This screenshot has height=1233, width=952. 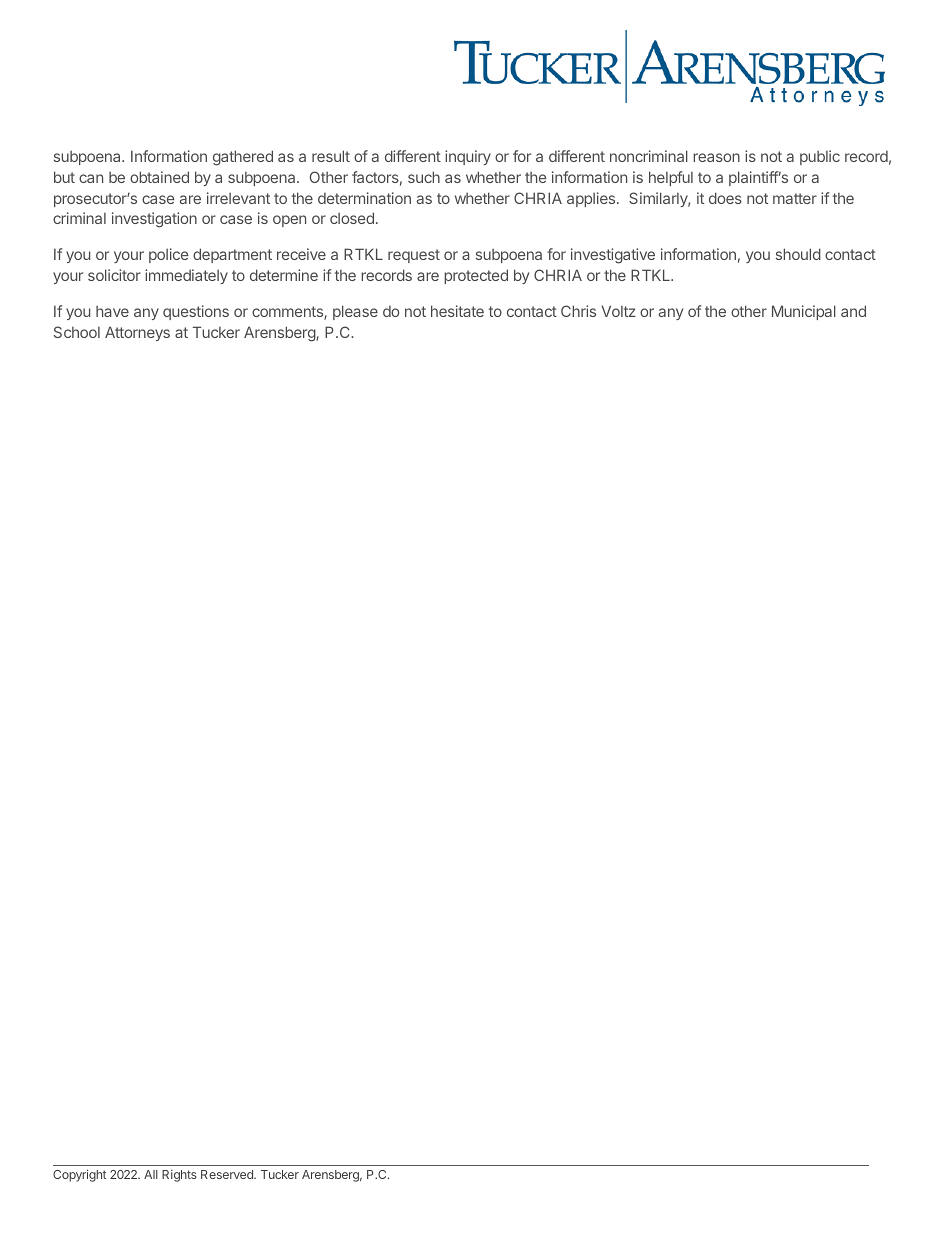 What do you see at coordinates (228, 1174) in the screenshot?
I see `Reserved` at bounding box center [228, 1174].
